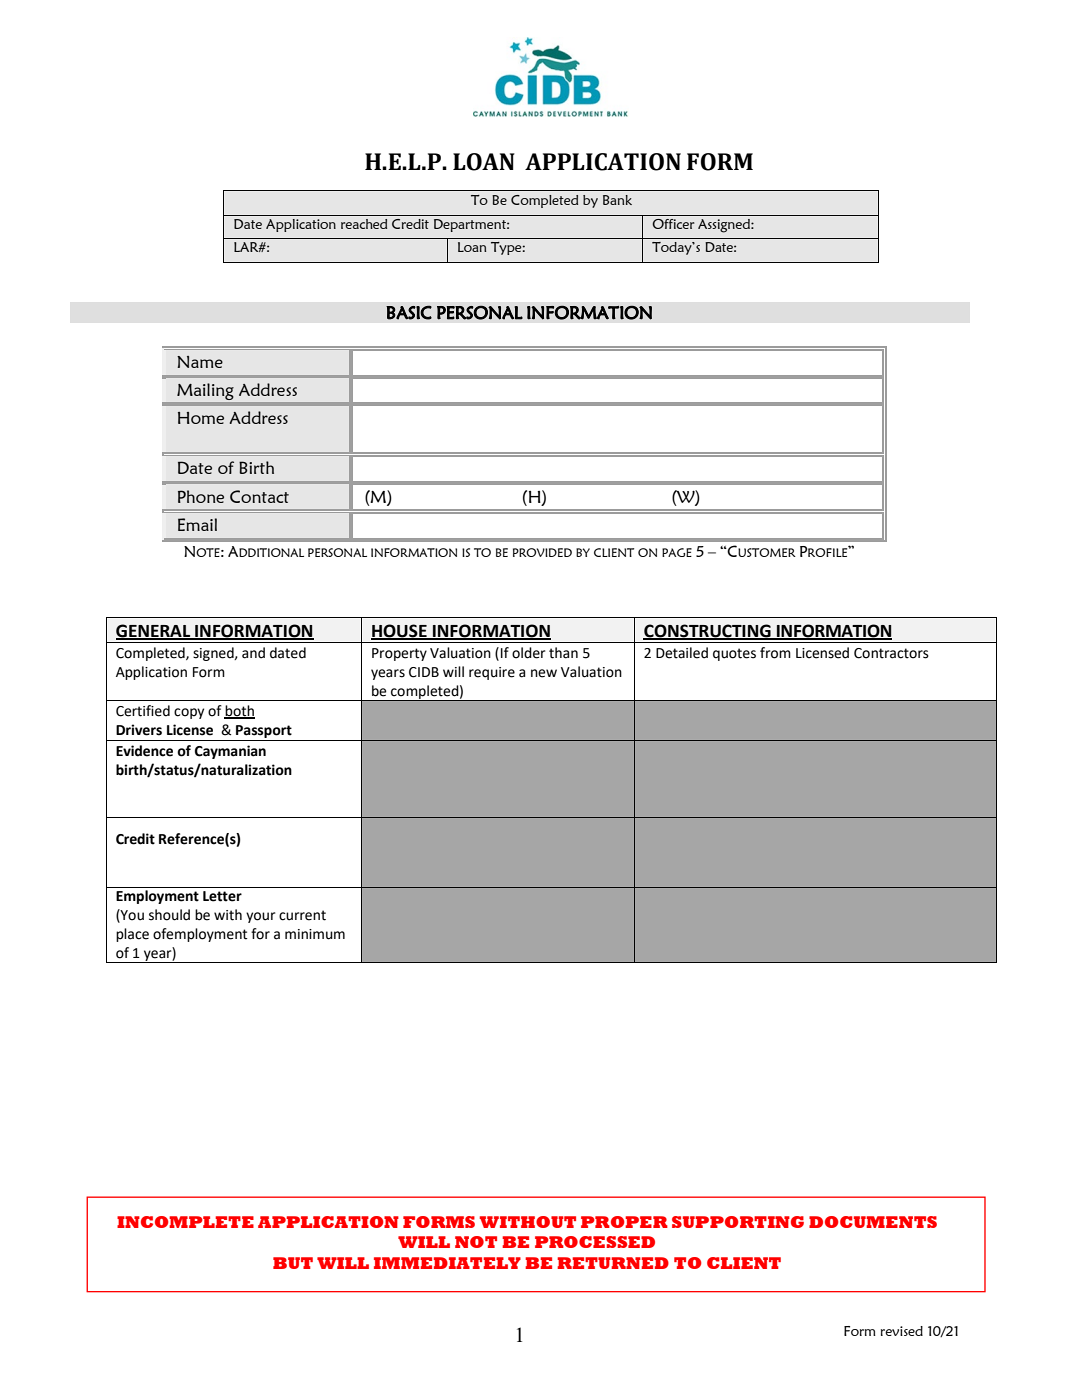  I want to click on reached, so click(364, 224).
